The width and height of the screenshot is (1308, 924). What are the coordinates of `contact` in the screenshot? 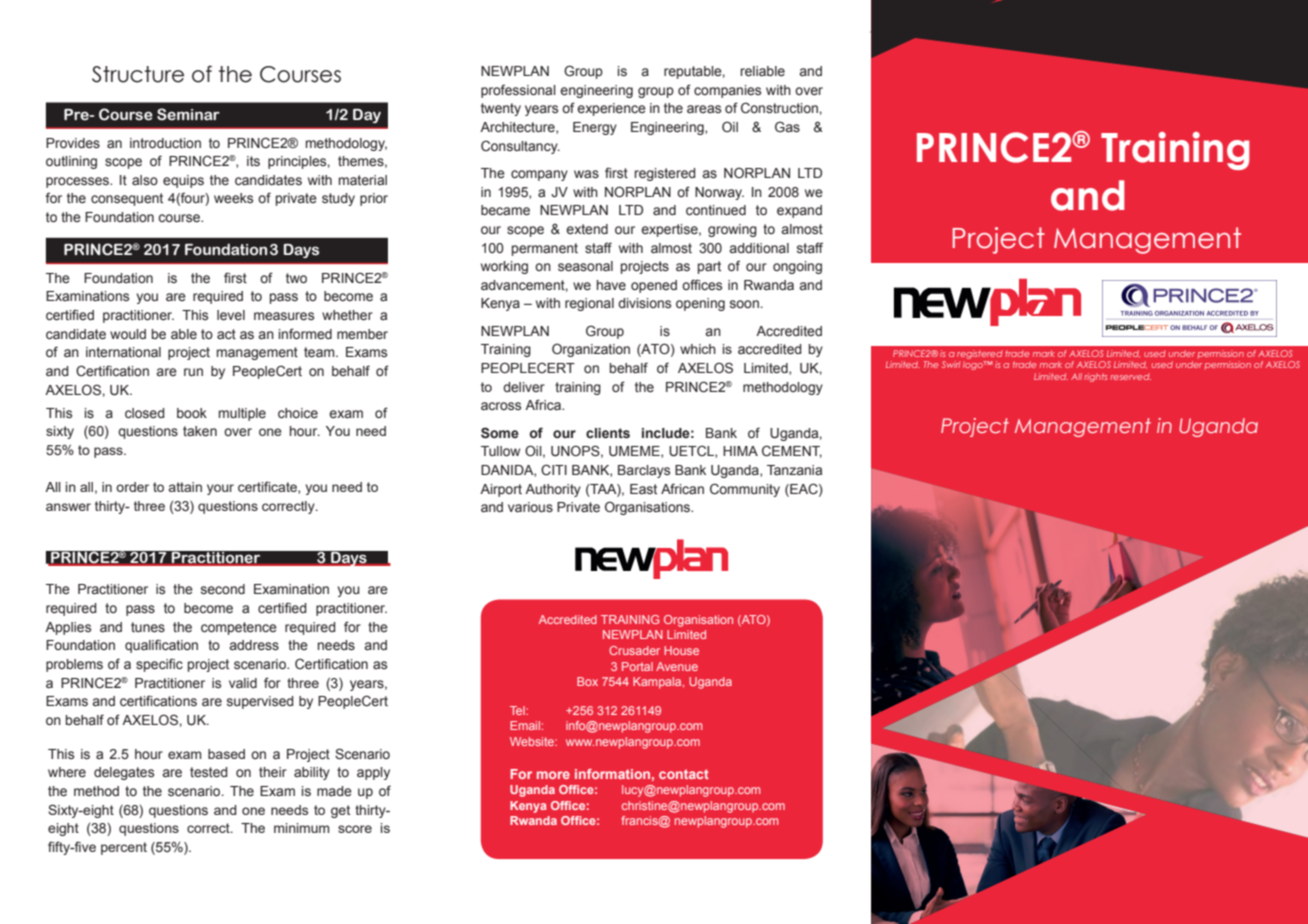 It's located at (684, 774).
